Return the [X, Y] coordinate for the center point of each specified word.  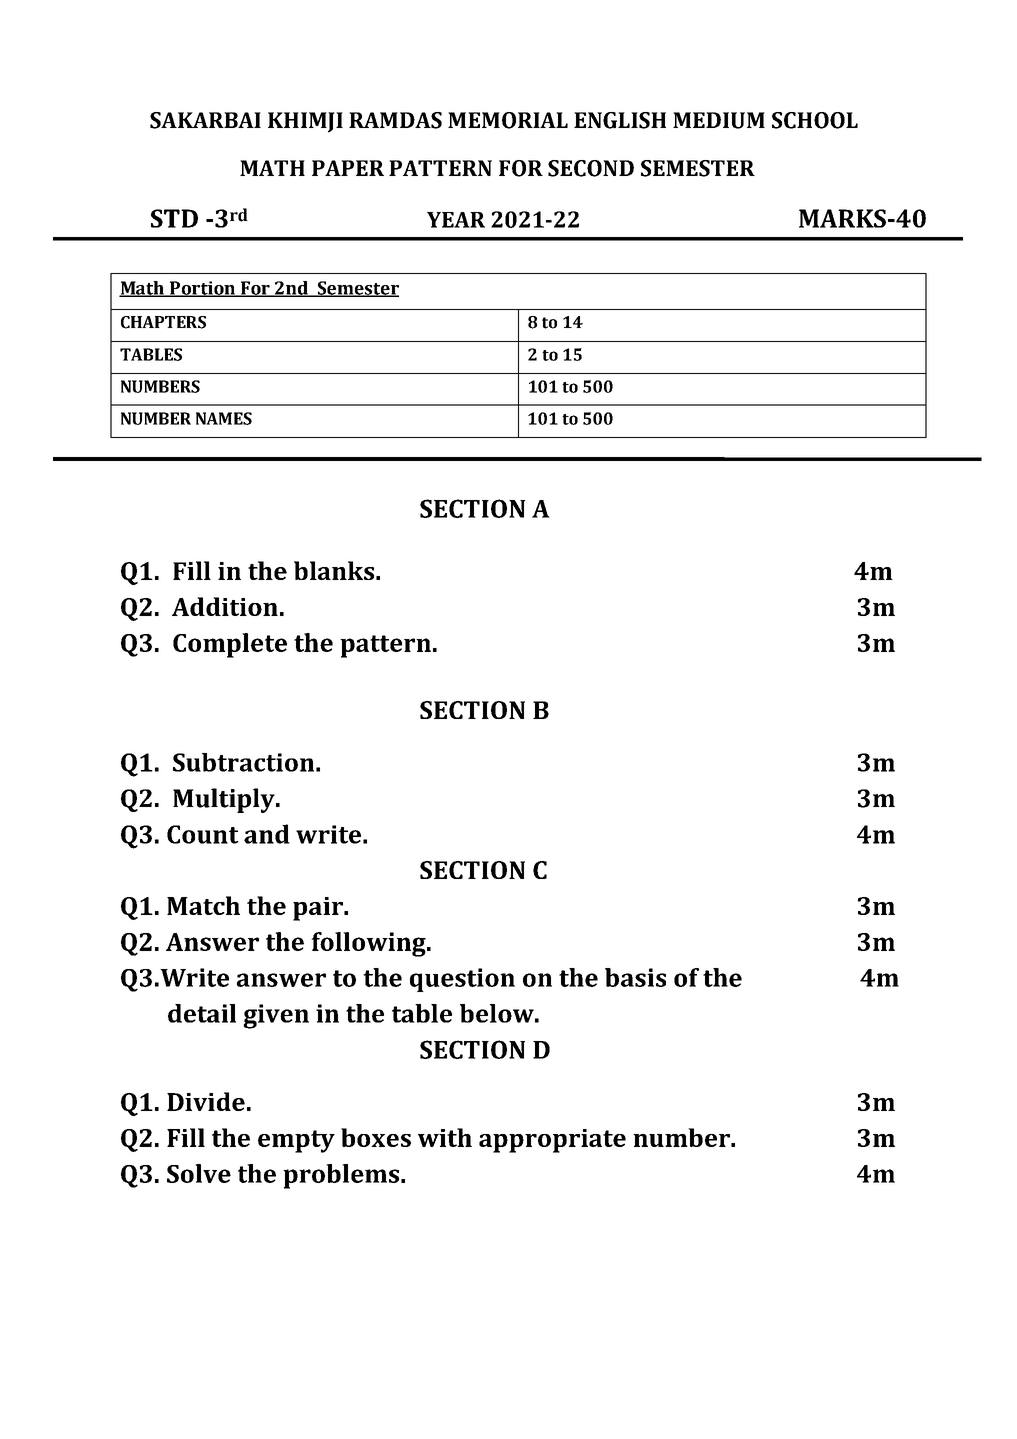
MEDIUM [719, 120]
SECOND [591, 168]
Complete [230, 645]
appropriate [552, 1141]
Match [203, 905]
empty [296, 1141]
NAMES [224, 418]
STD [174, 218]
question [462, 980]
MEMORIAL [508, 120]
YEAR [456, 220]
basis [635, 977]
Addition [225, 606]
